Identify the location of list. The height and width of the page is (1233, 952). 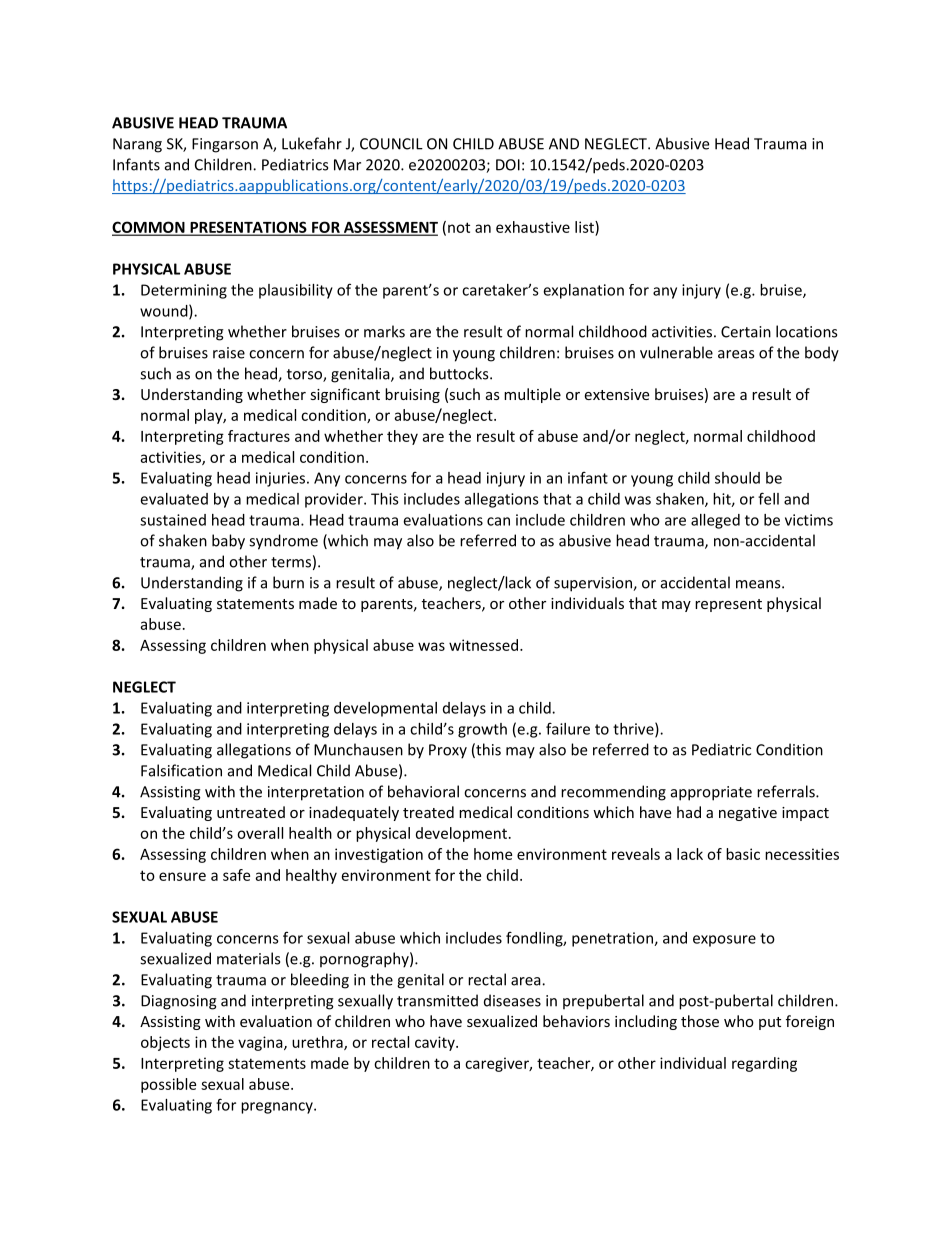
(585, 227).
